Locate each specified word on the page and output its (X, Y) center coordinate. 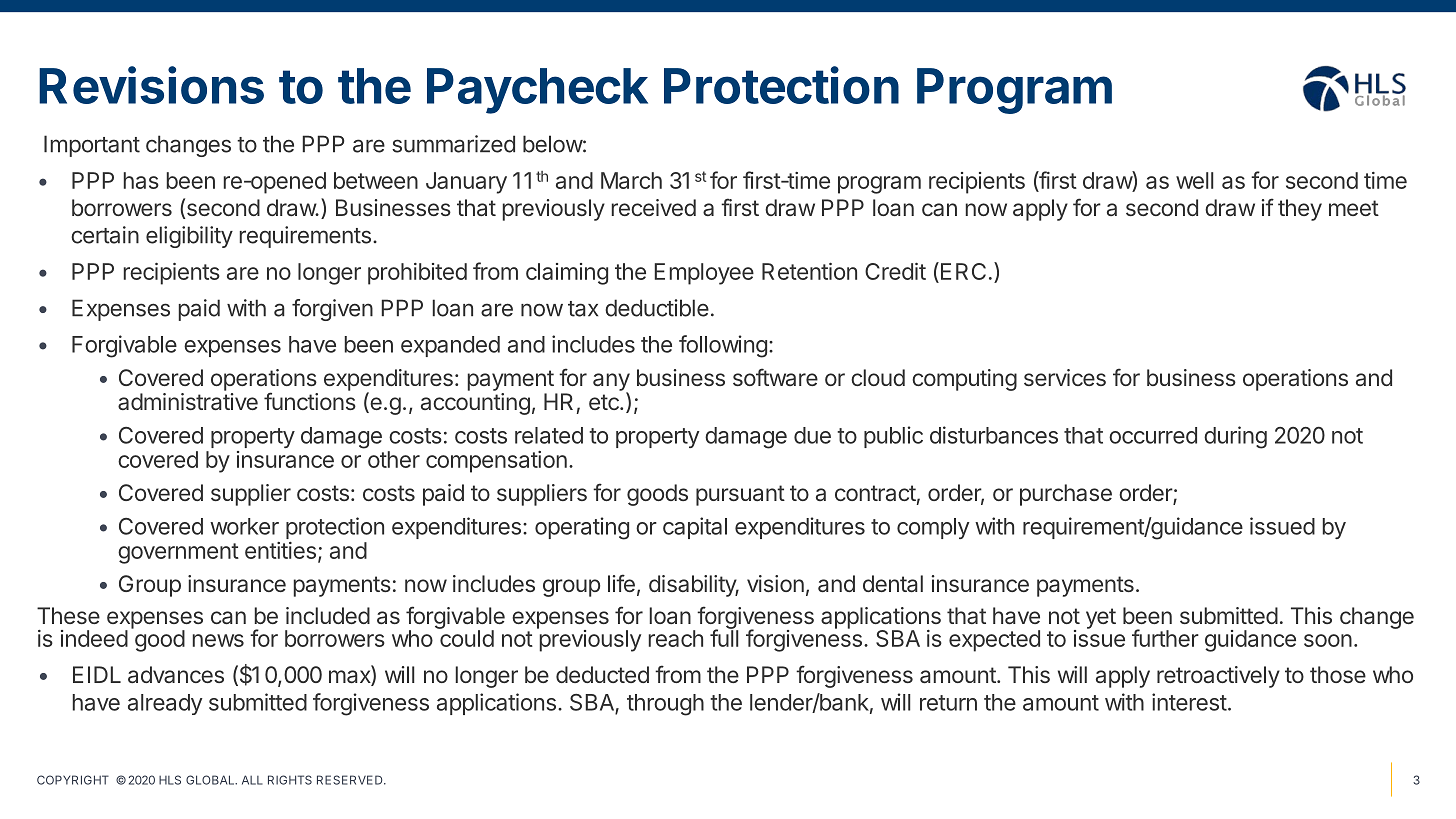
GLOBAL (211, 780)
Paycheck (537, 91)
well (1195, 180)
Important (92, 146)
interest (1189, 702)
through (665, 705)
